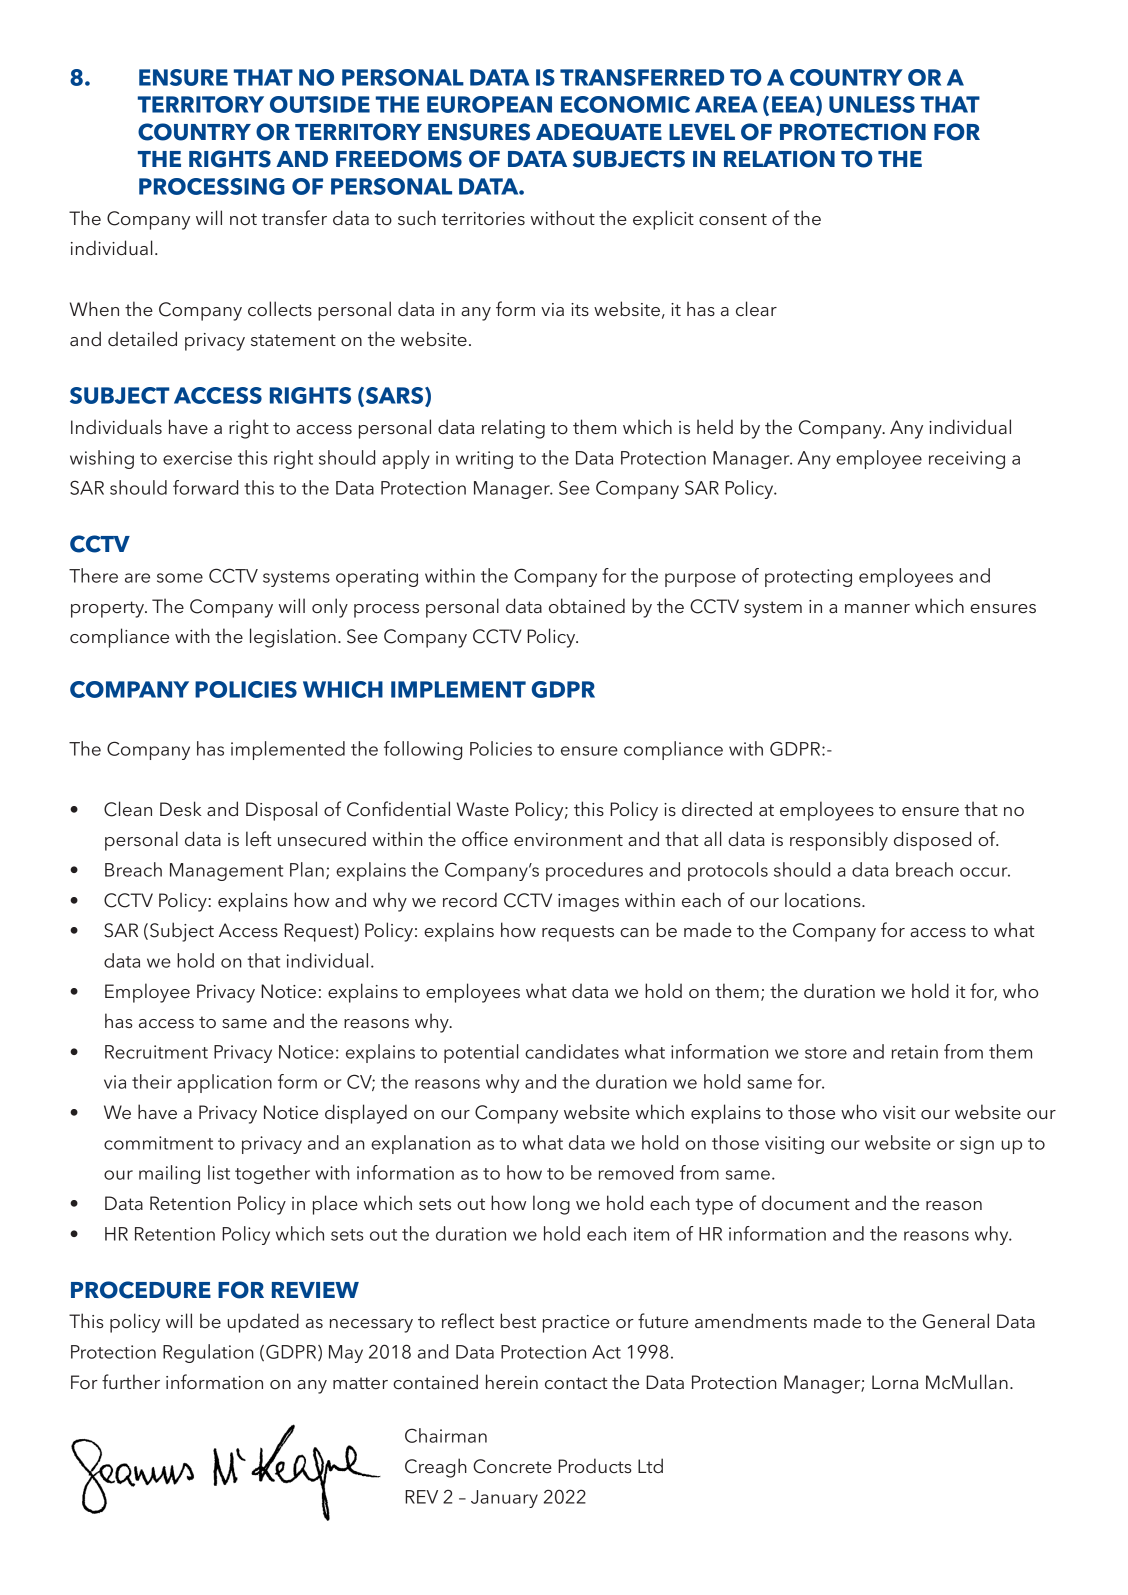 Image resolution: width=1128 pixels, height=1595 pixels. I want to click on ADEQUATE, so click(599, 132).
